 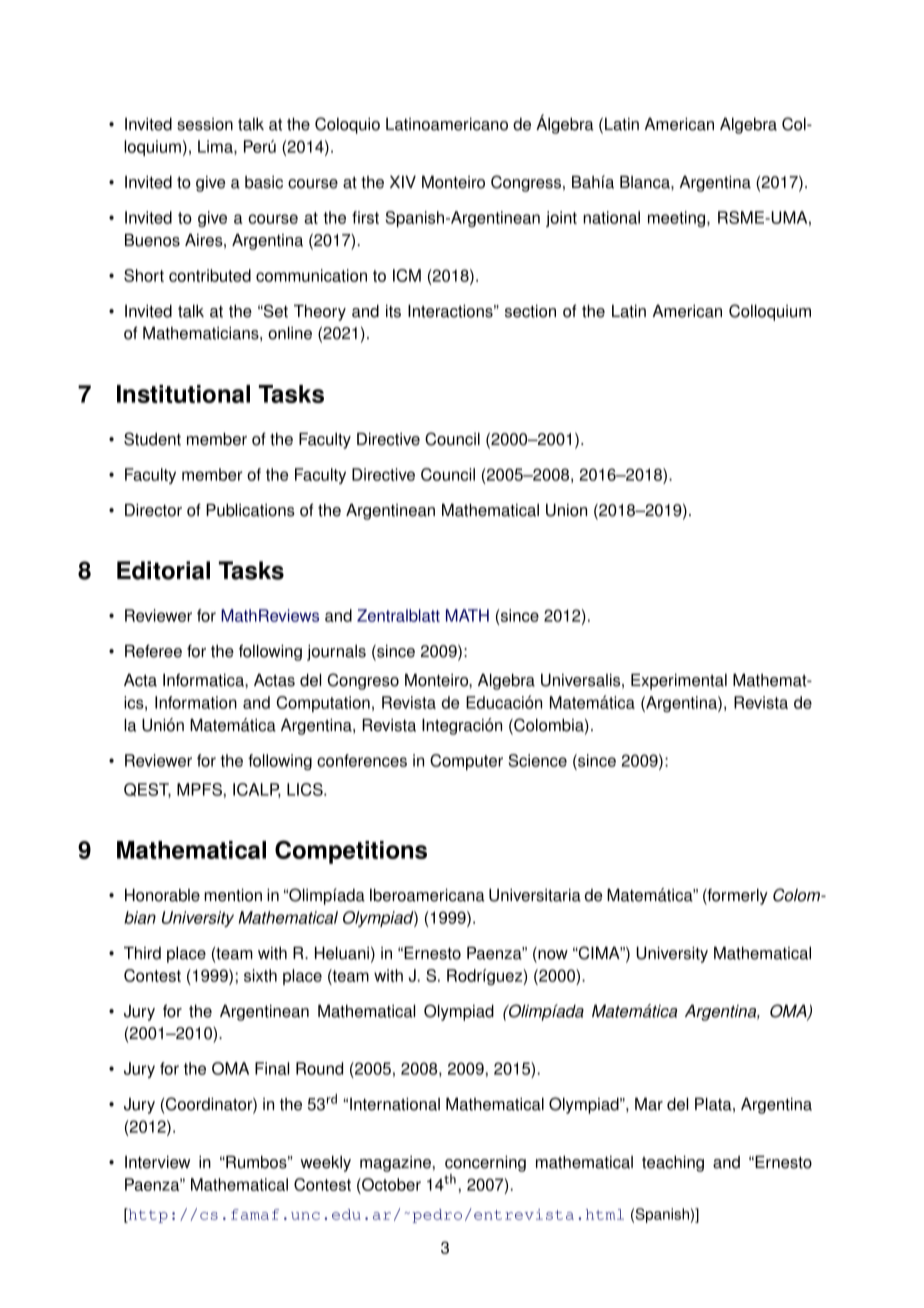 I want to click on Referee, so click(x=153, y=651).
